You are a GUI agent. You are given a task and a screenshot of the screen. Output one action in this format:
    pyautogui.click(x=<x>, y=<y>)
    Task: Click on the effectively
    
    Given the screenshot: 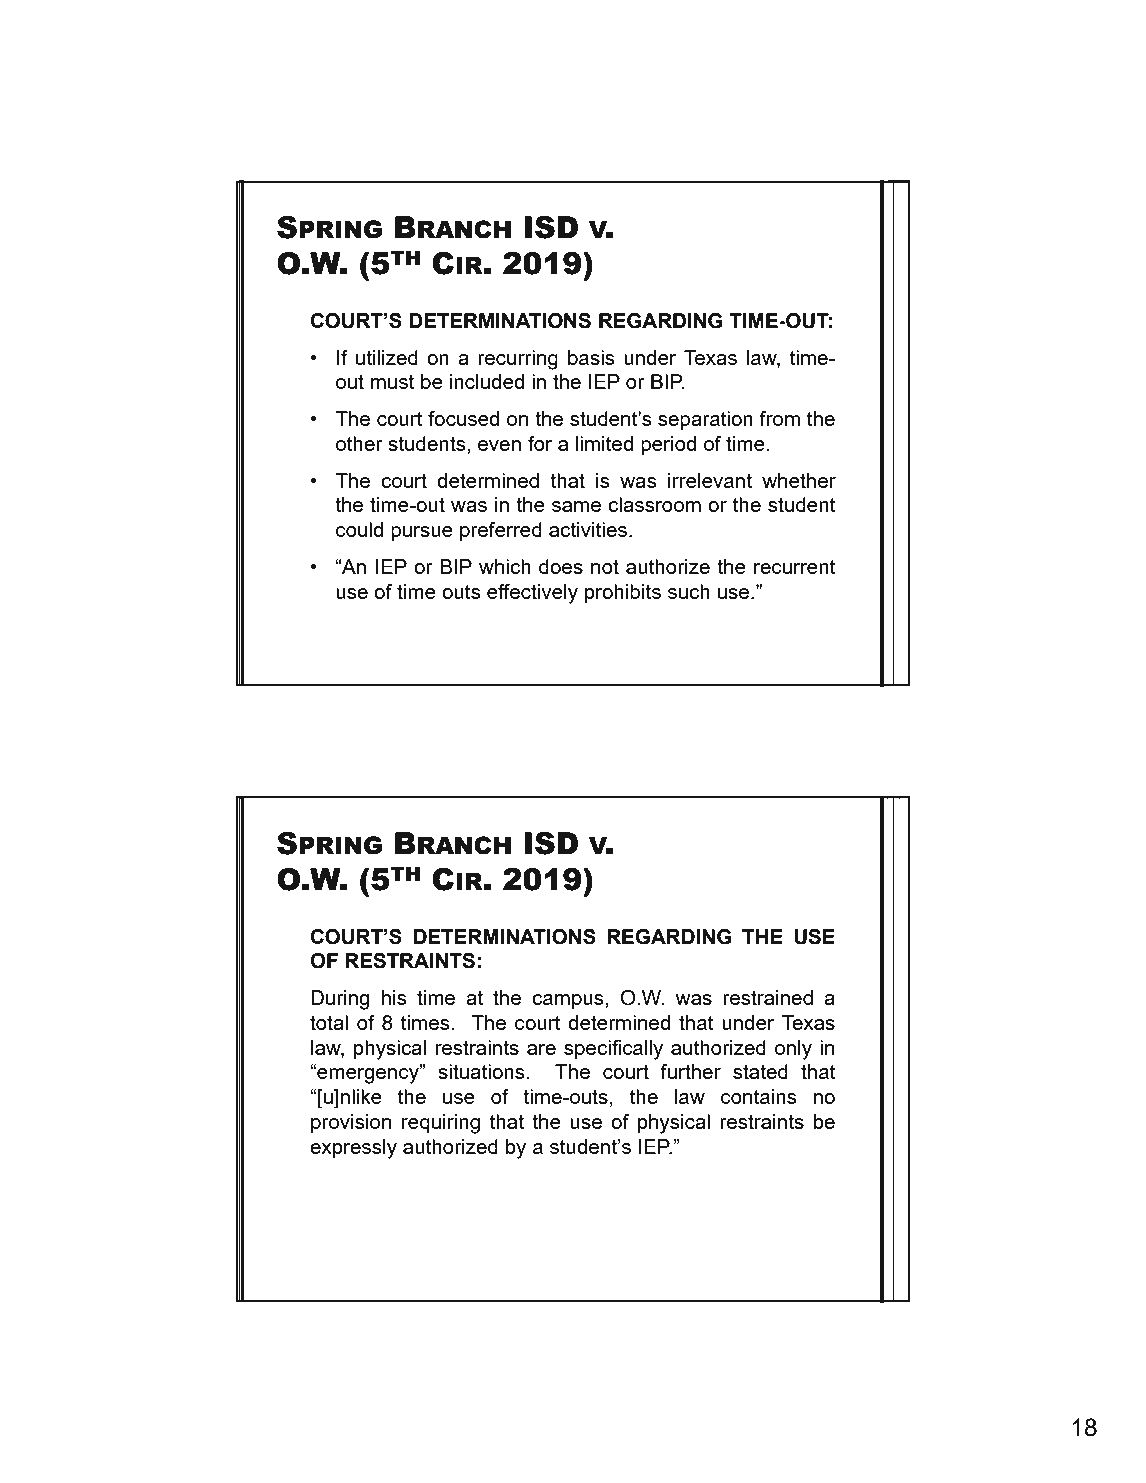 What is the action you would take?
    pyautogui.click(x=532, y=594)
